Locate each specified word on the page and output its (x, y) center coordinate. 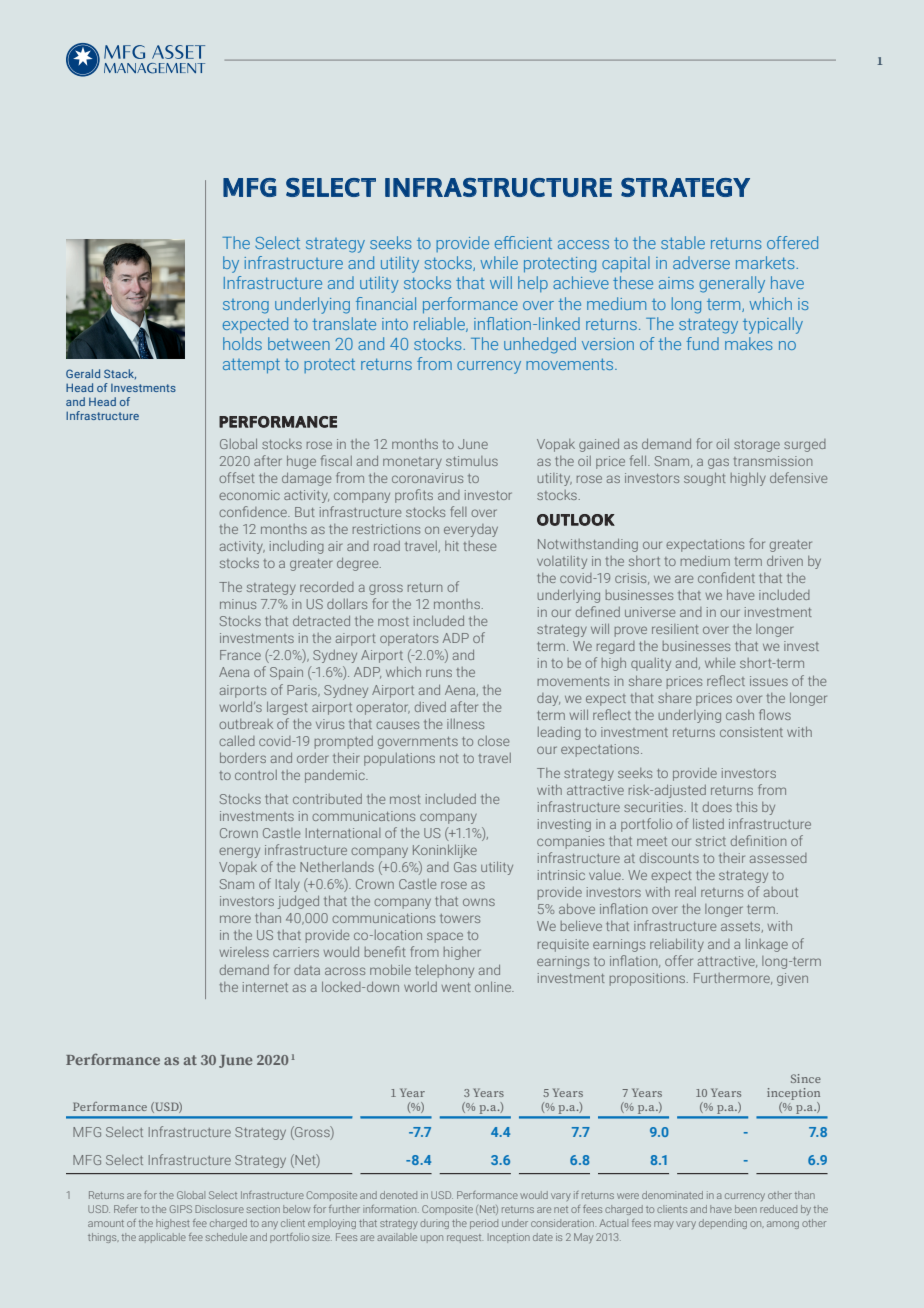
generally (732, 284)
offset (237, 477)
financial (386, 303)
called (237, 741)
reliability (677, 945)
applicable (162, 1238)
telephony (444, 971)
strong (246, 306)
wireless (244, 952)
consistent (751, 732)
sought (705, 479)
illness (465, 724)
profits (414, 496)
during (434, 1224)
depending (723, 1224)
